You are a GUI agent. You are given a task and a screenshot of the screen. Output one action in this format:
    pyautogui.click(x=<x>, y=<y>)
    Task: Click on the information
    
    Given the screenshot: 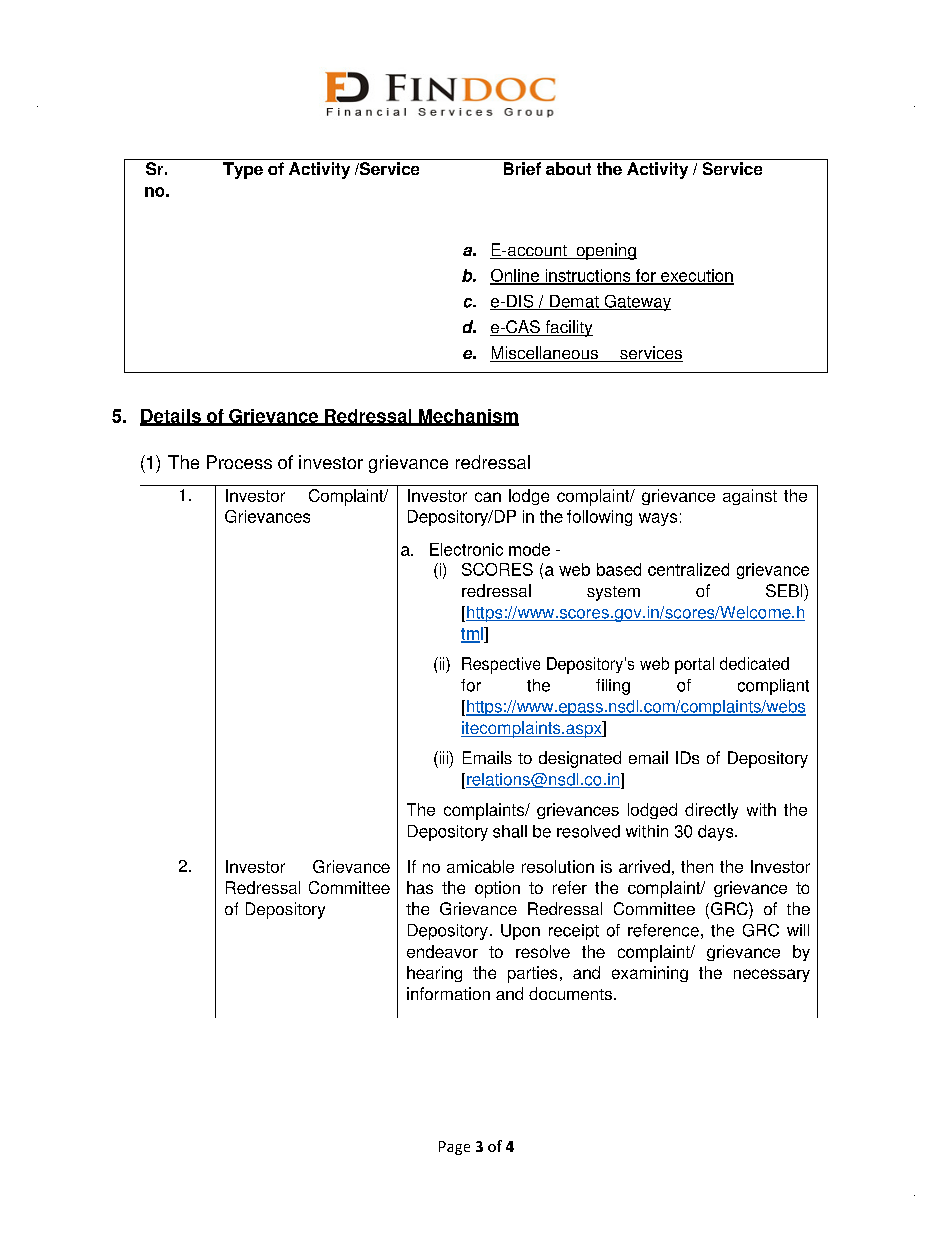 What is the action you would take?
    pyautogui.click(x=448, y=993)
